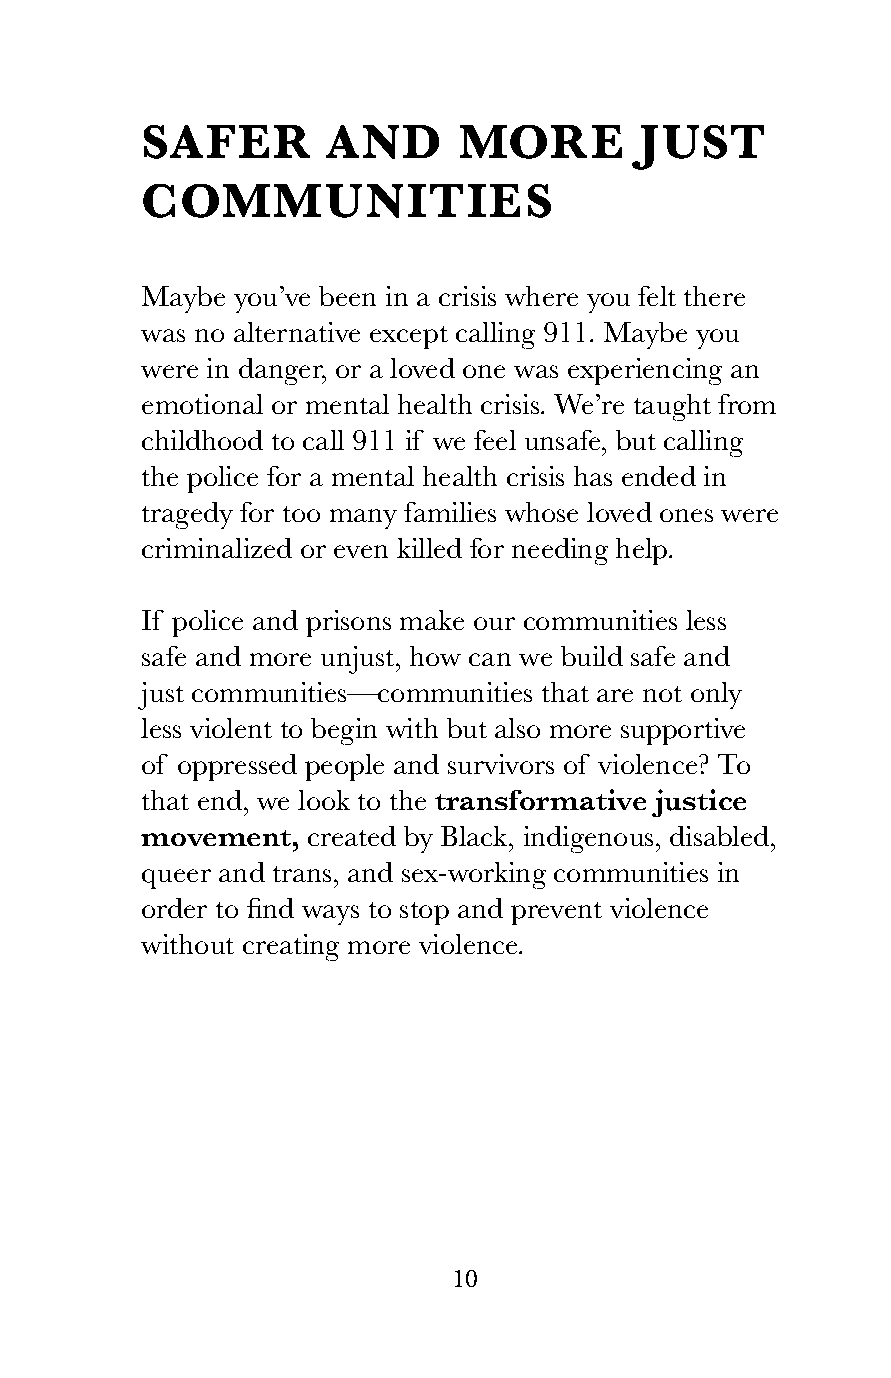 The width and height of the screenshot is (891, 1378). I want to click on families, so click(450, 512).
